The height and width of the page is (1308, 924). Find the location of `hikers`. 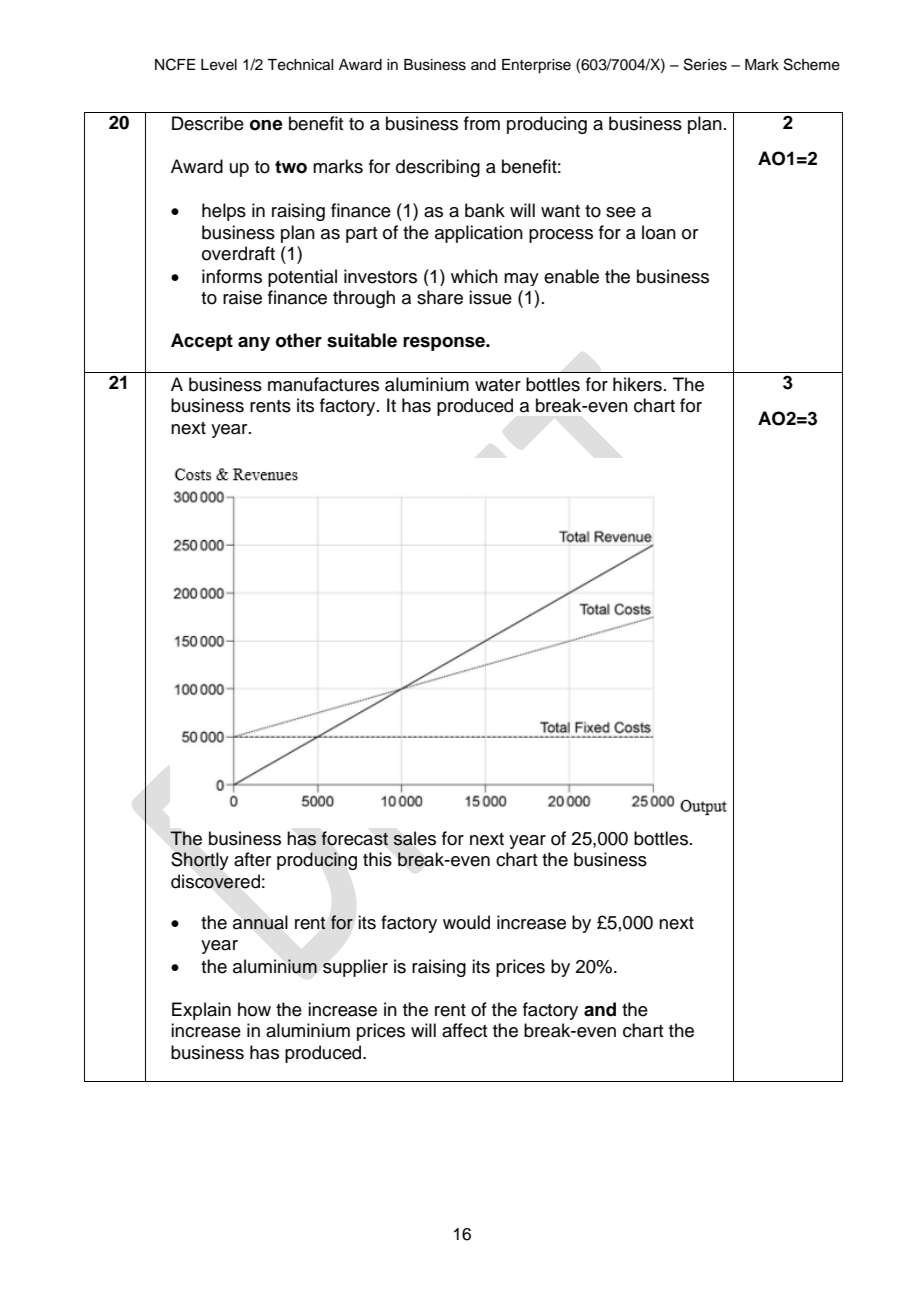

hikers is located at coordinates (637, 384).
